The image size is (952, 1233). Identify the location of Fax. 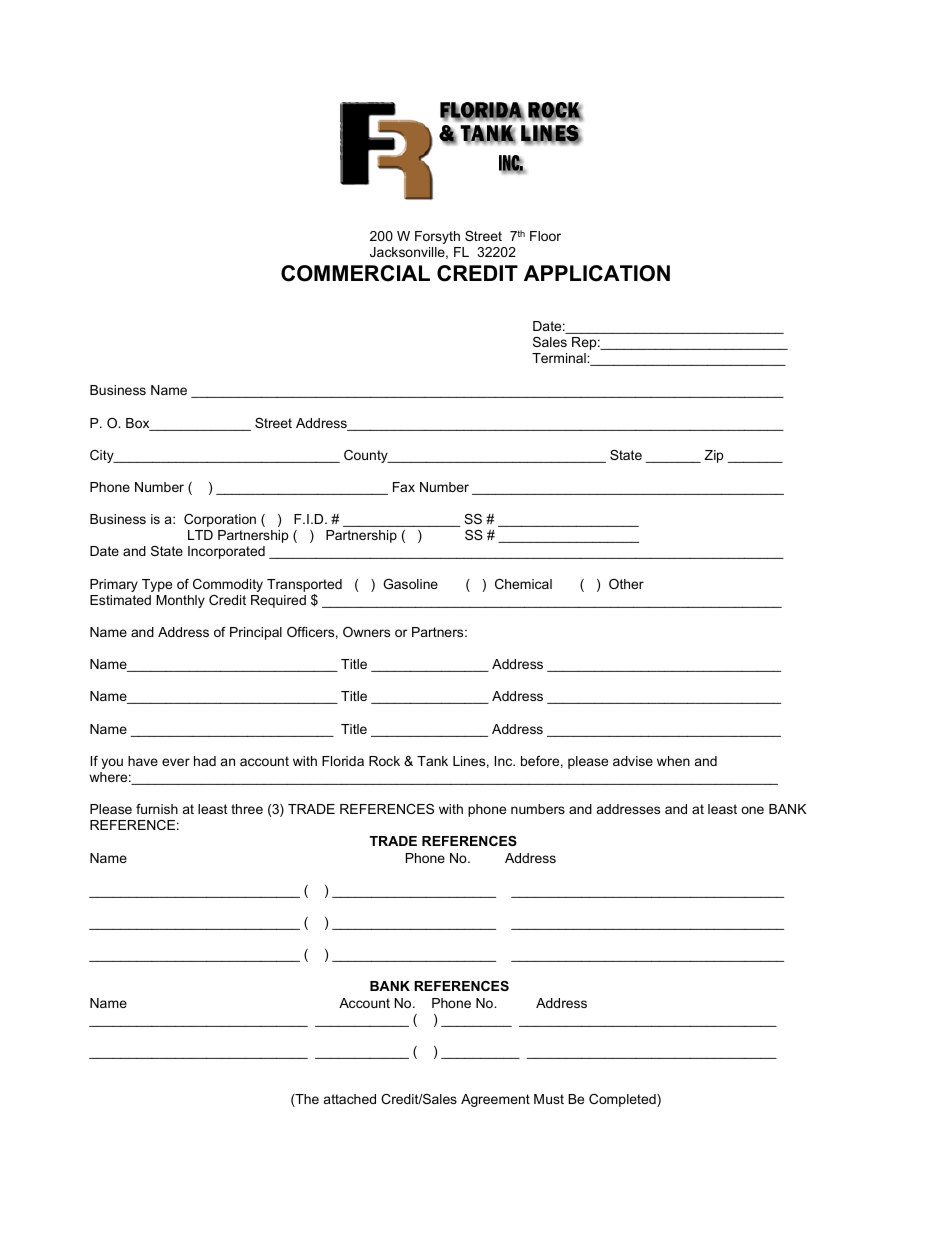
(404, 487).
